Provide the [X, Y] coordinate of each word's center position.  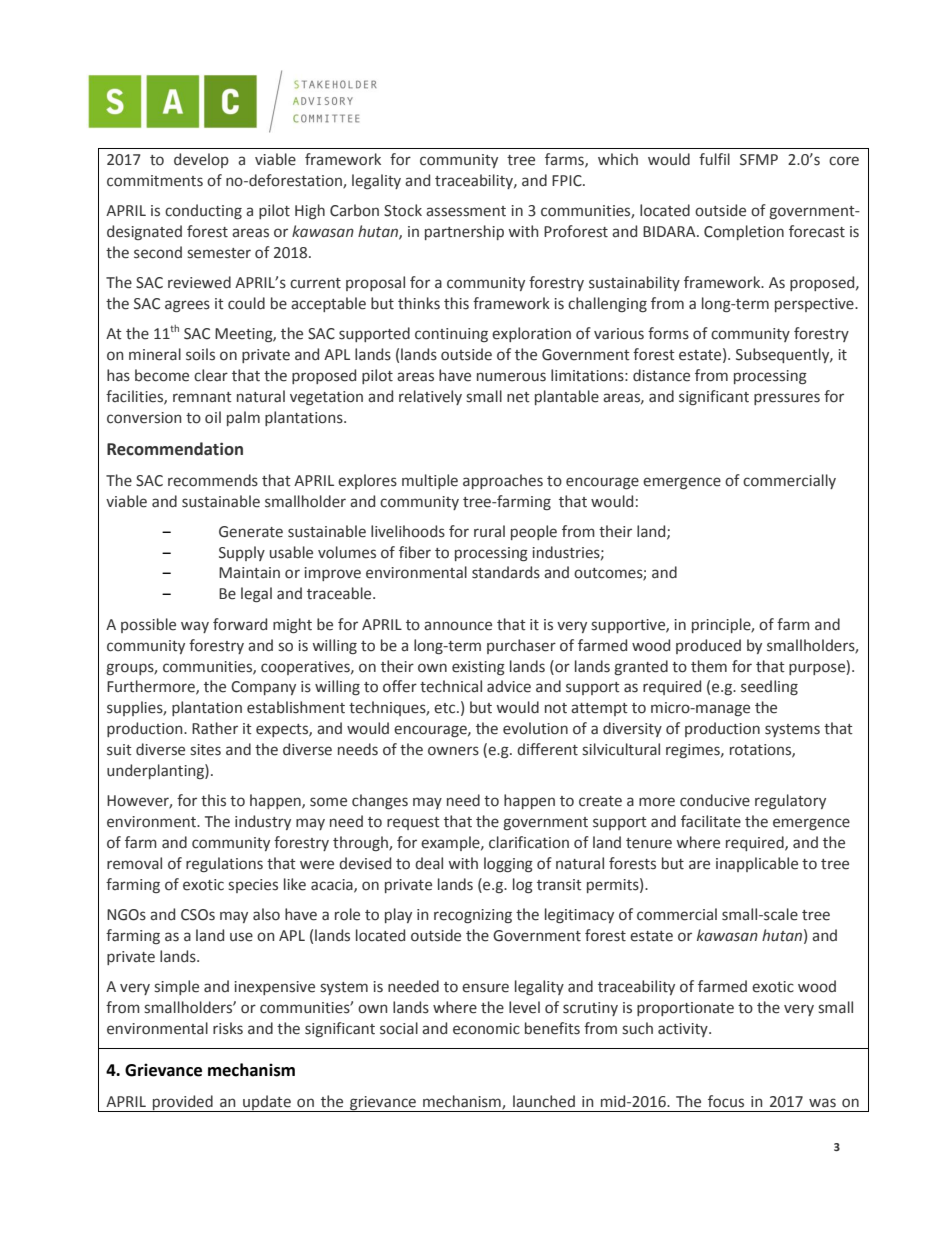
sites [206, 750]
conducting [203, 211]
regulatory [790, 801]
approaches [503, 481]
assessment [466, 211]
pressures [787, 399]
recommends [213, 480]
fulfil [714, 159]
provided [183, 1103]
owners [453, 751]
